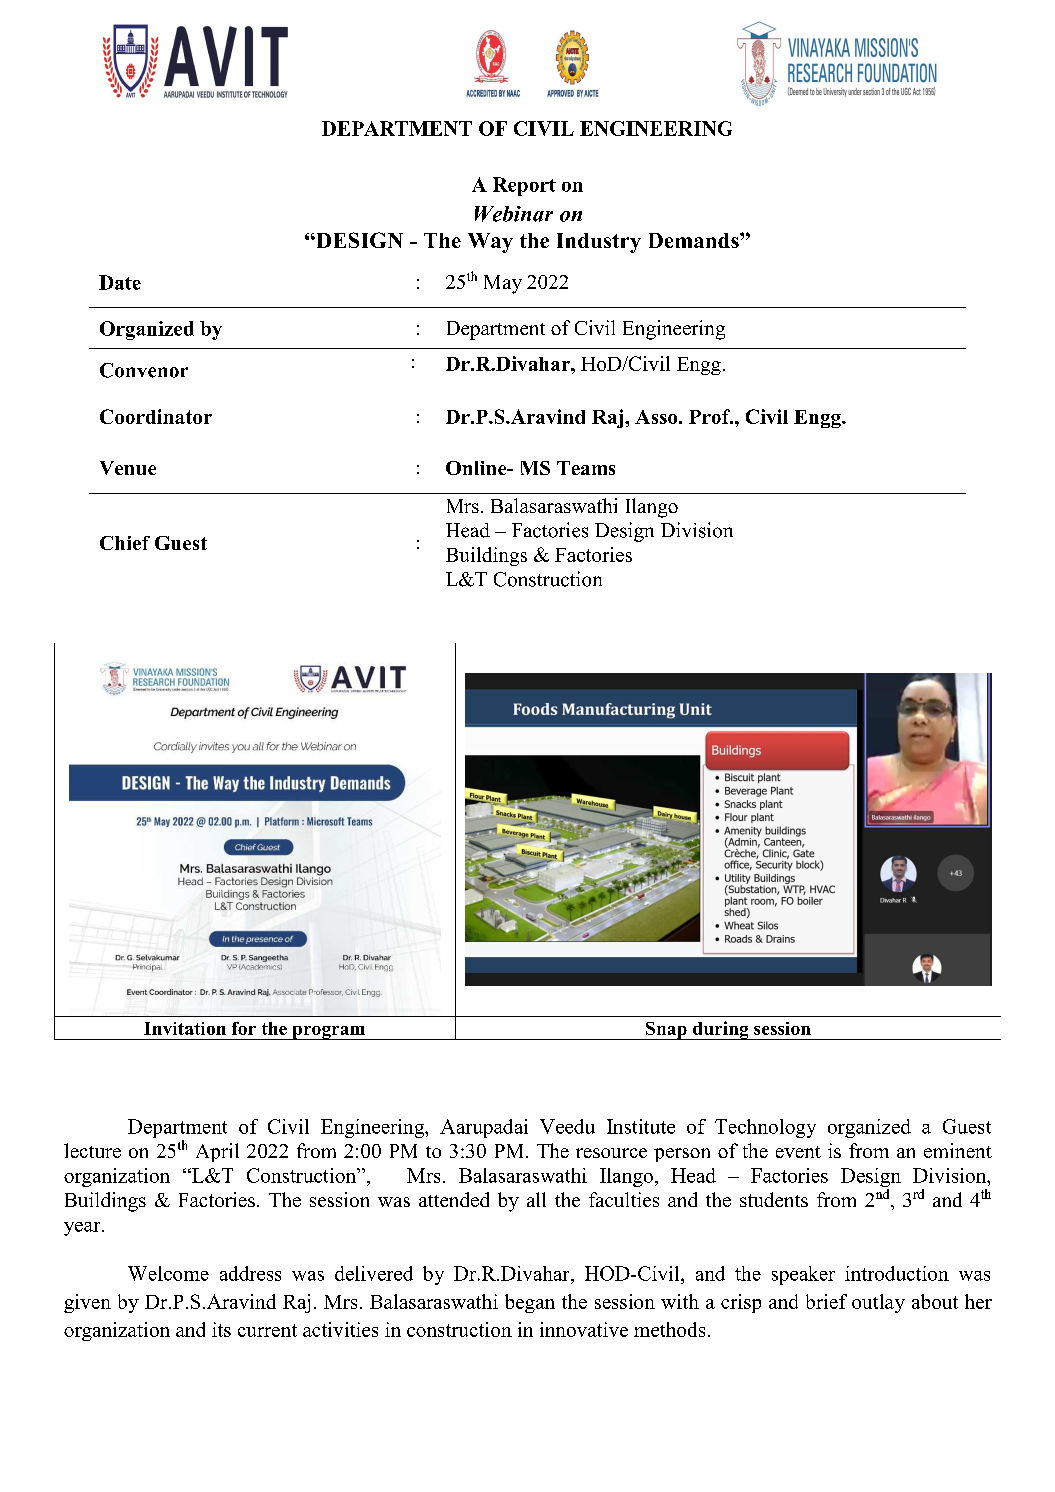  I want to click on Technology, so click(765, 1128).
